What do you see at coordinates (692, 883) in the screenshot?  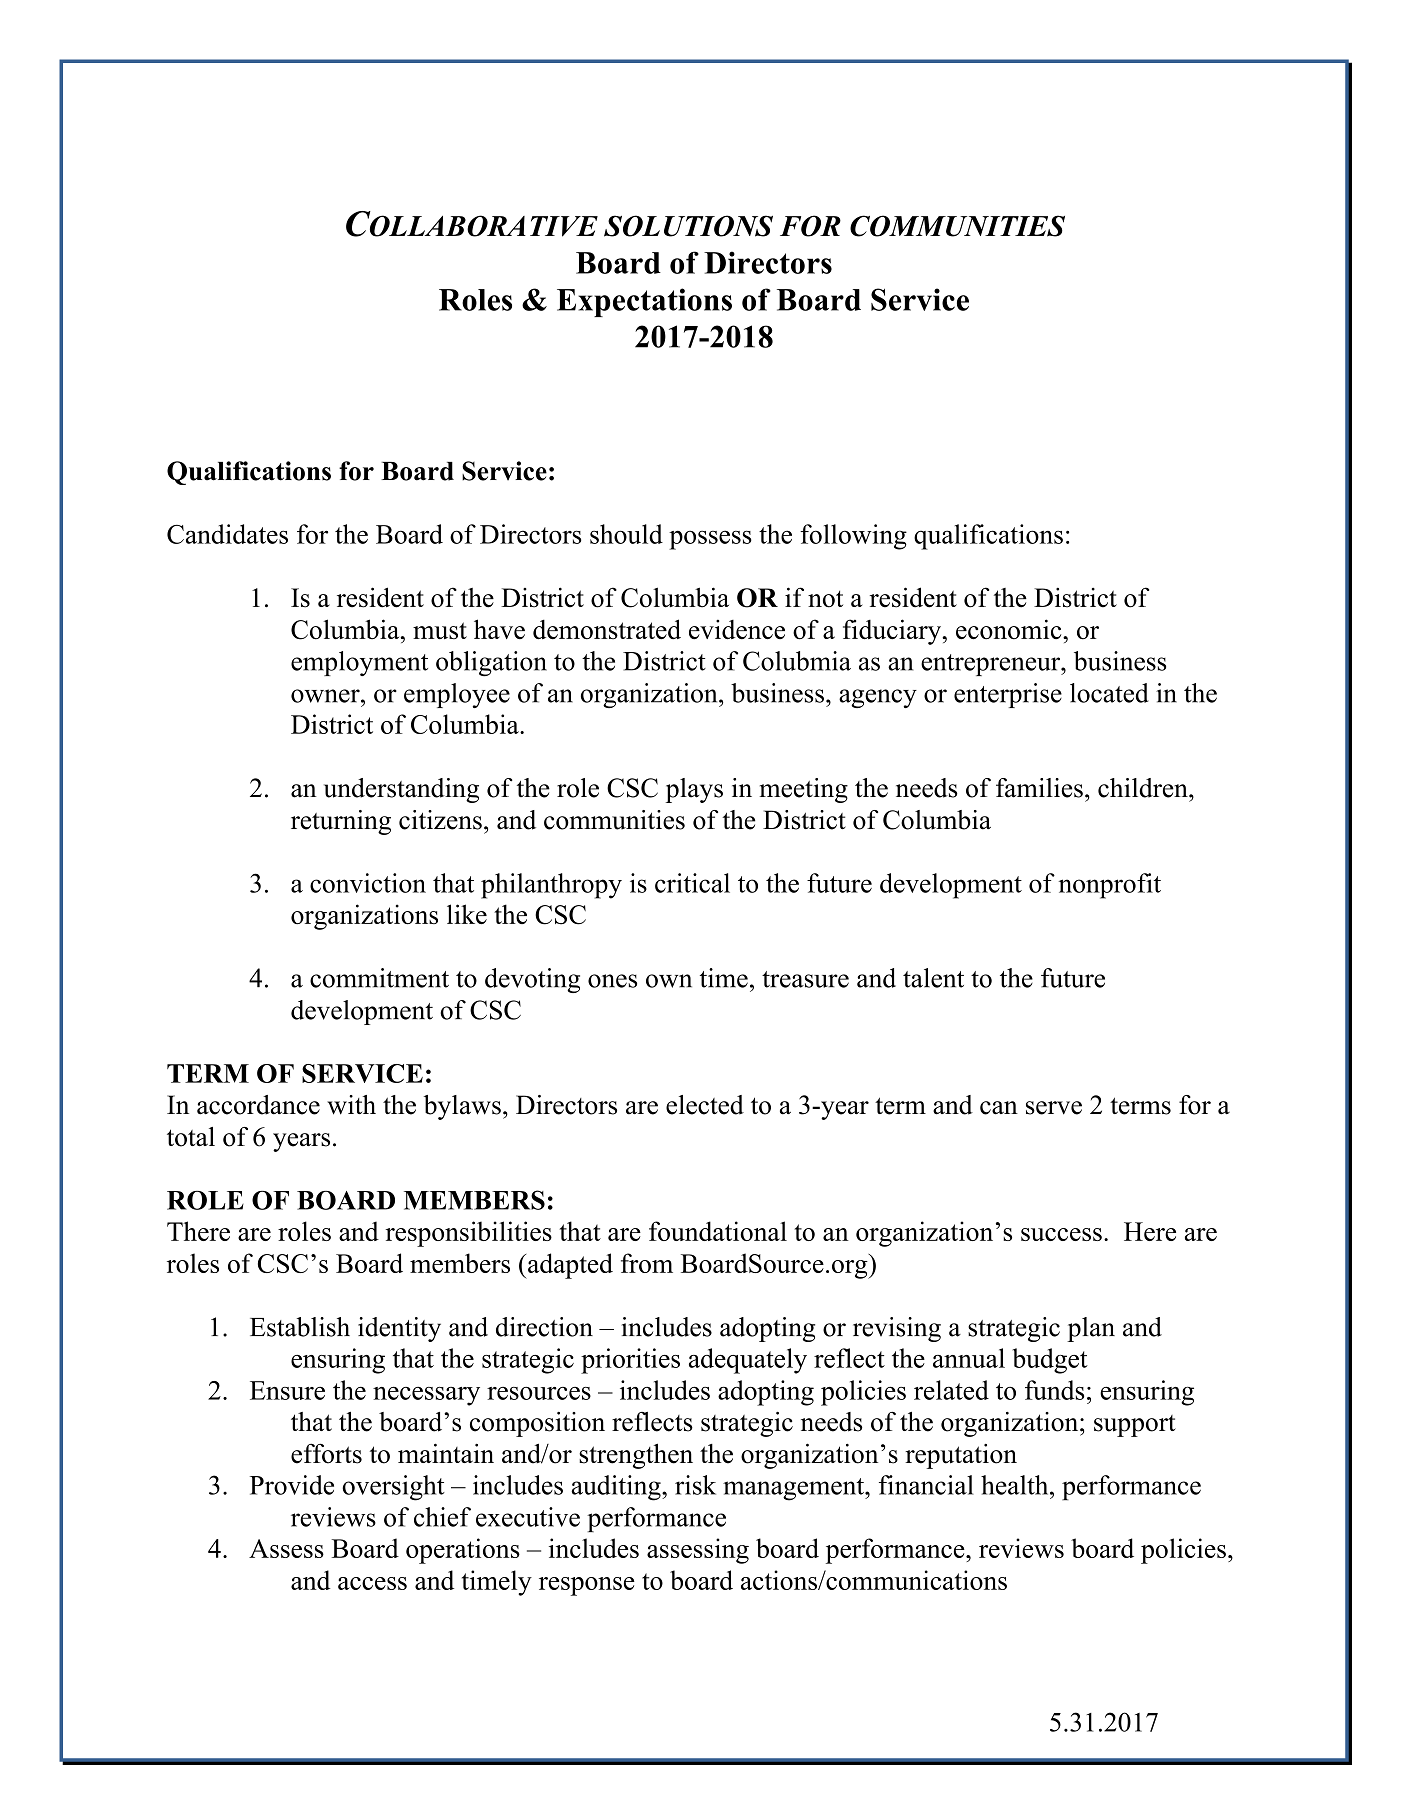 I see `critical` at bounding box center [692, 883].
